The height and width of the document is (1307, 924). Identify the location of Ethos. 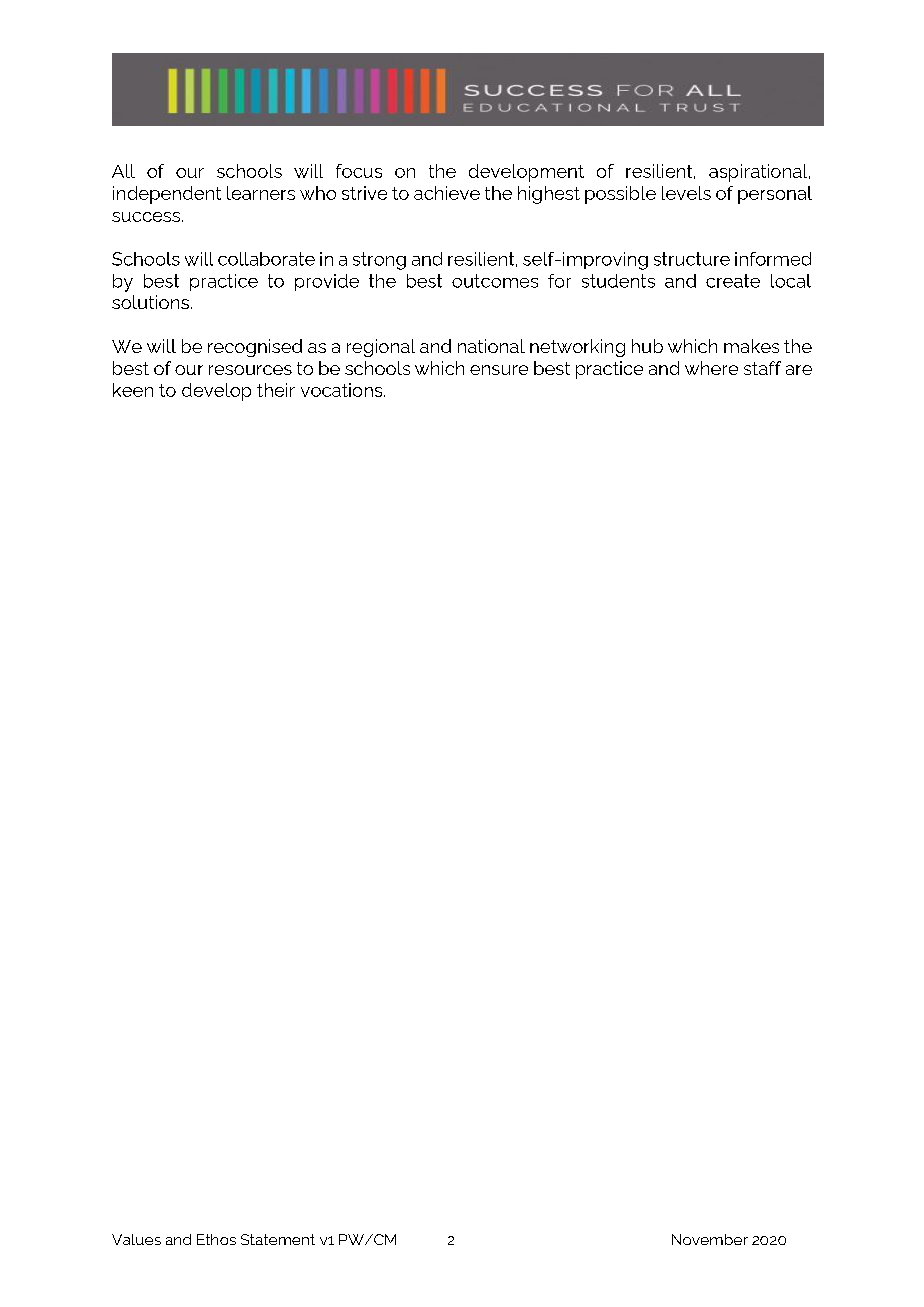
(216, 1239).
